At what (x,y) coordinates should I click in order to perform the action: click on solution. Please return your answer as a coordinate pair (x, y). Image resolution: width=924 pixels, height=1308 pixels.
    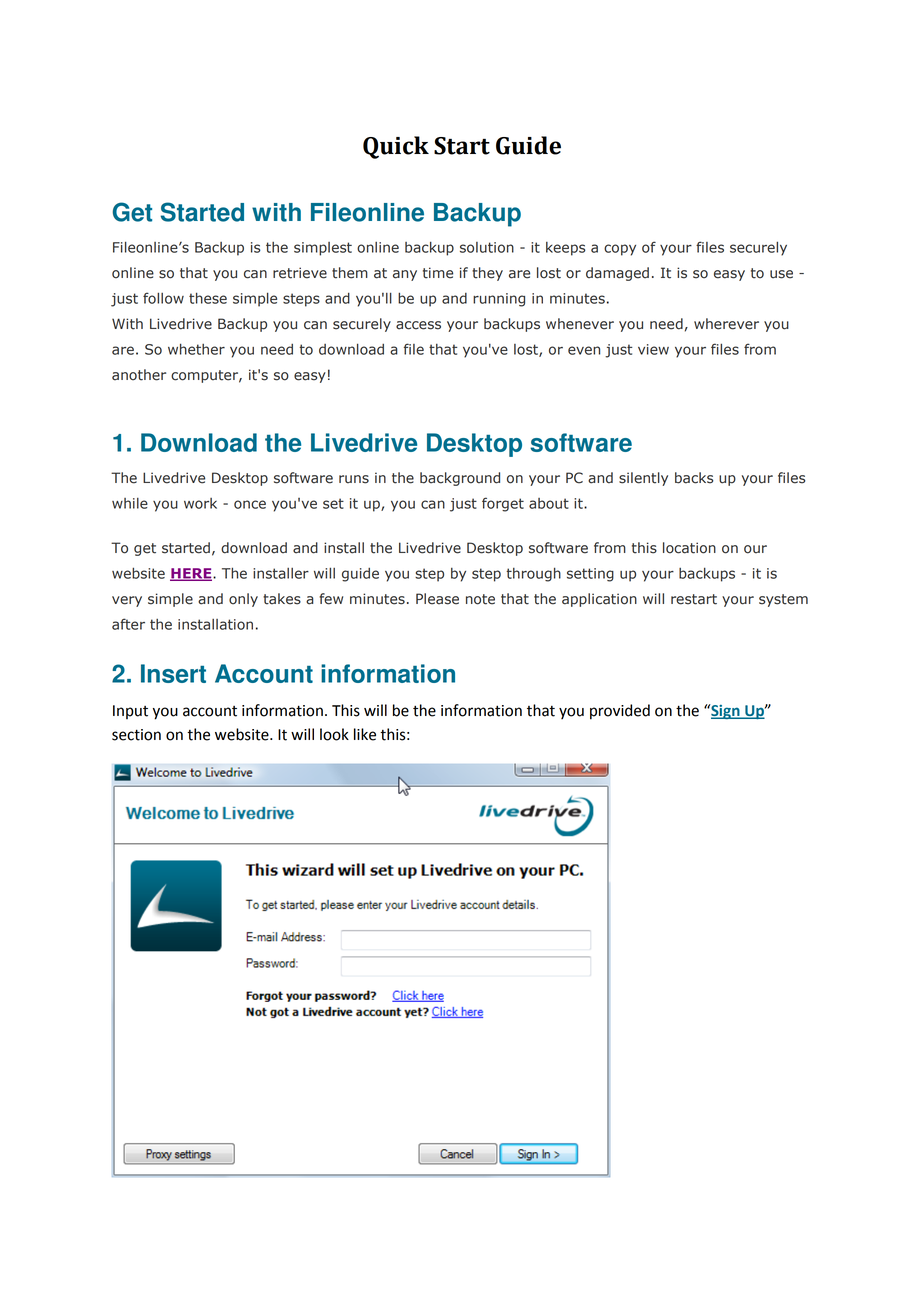
    Looking at the image, I should click on (487, 247).
